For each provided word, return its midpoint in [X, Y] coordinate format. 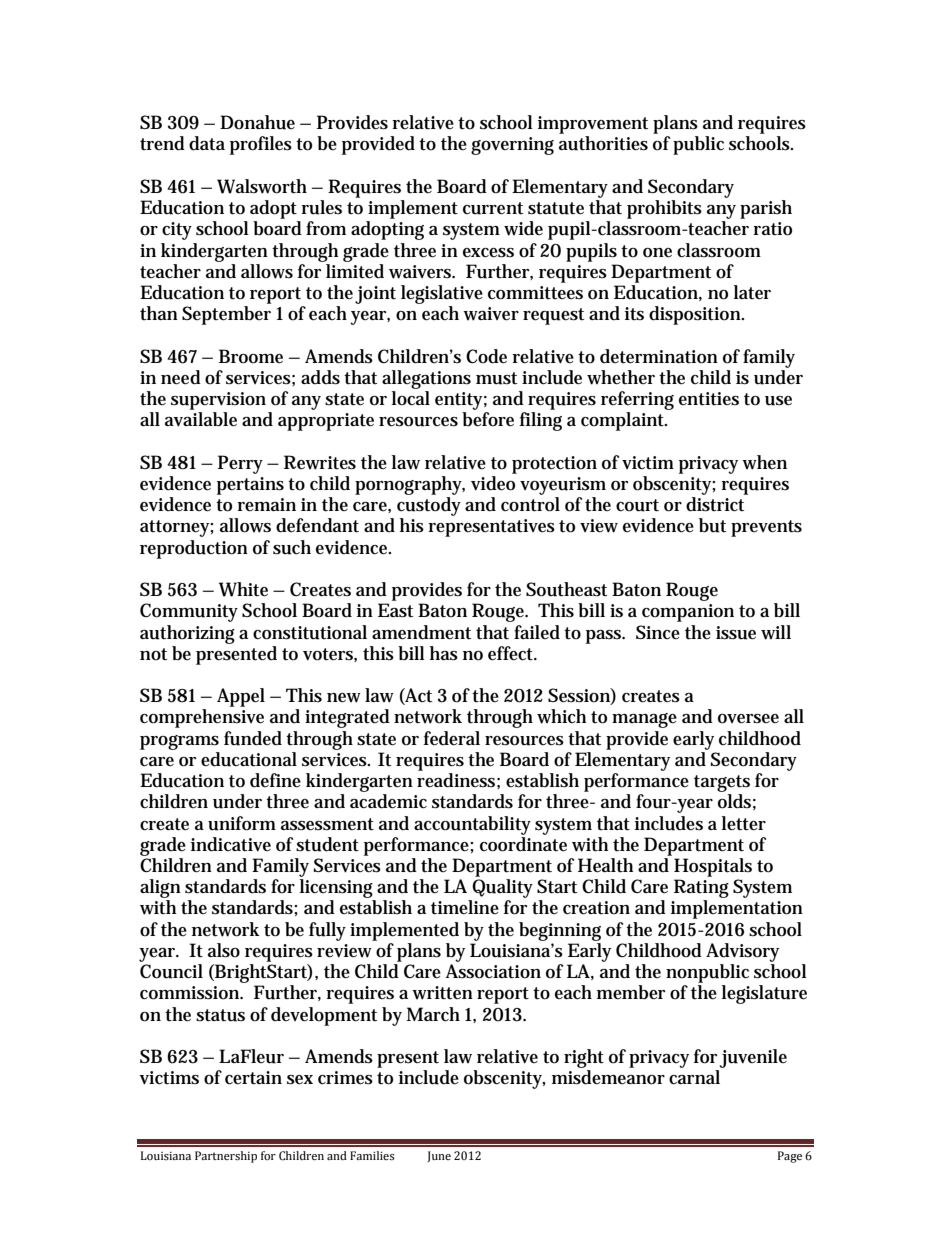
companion [688, 613]
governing [512, 146]
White [243, 589]
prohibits [664, 209]
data [207, 143]
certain [253, 1078]
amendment [421, 632]
